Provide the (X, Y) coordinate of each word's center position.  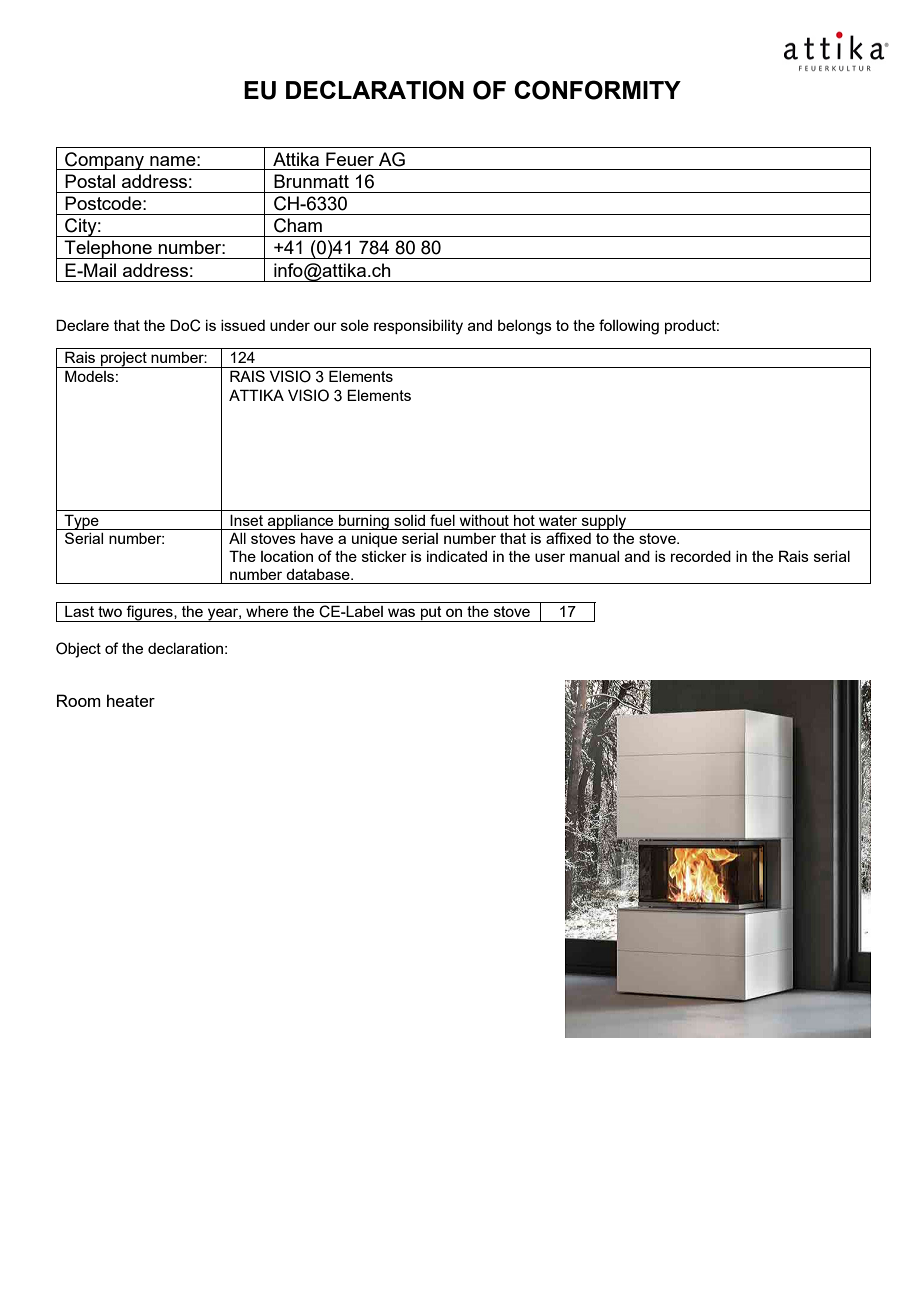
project (124, 360)
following (629, 327)
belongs (525, 327)
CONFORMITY (597, 90)
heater (131, 700)
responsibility (418, 327)
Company (105, 161)
